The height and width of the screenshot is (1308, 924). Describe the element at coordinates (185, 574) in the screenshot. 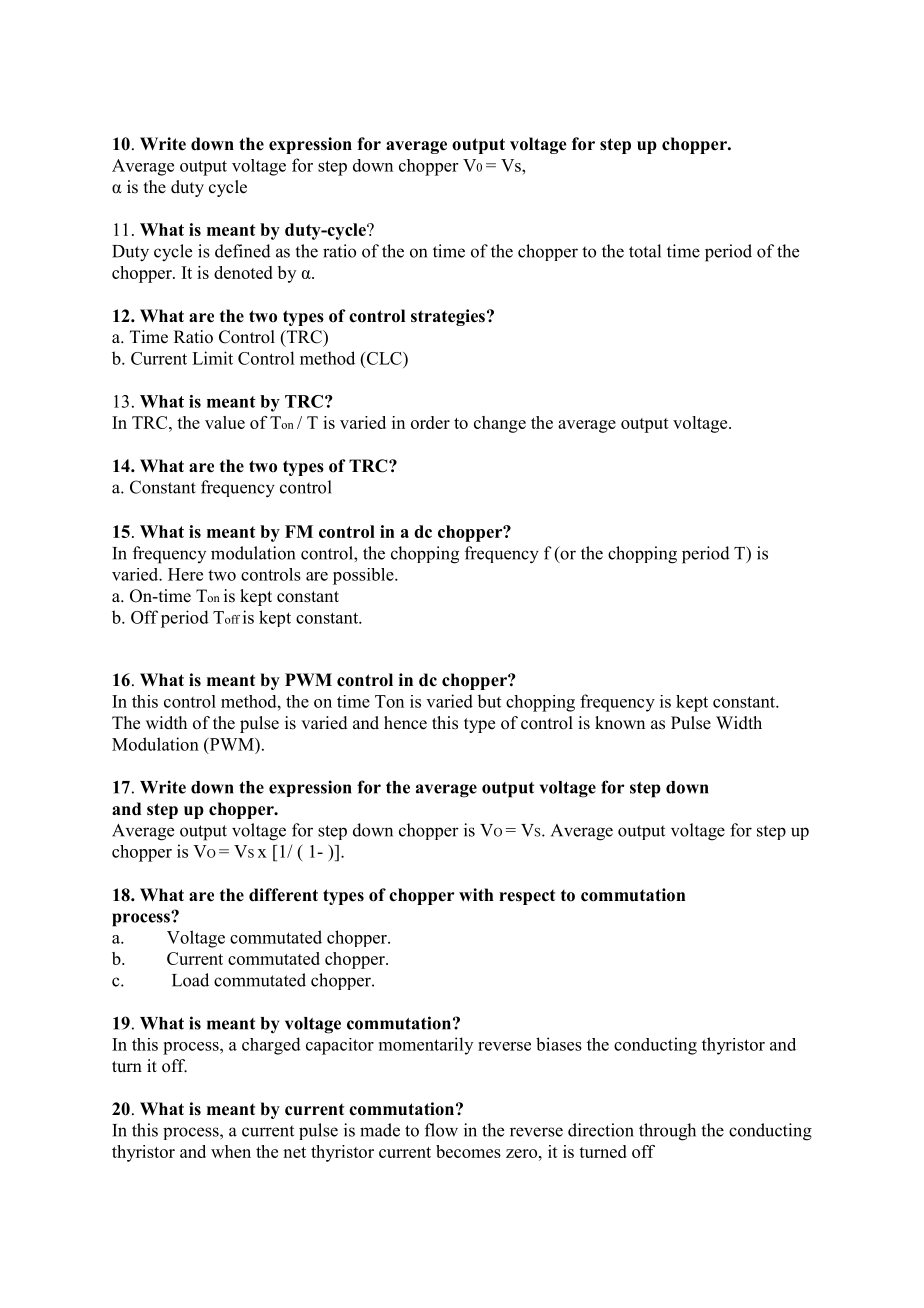

I see `Here` at that location.
